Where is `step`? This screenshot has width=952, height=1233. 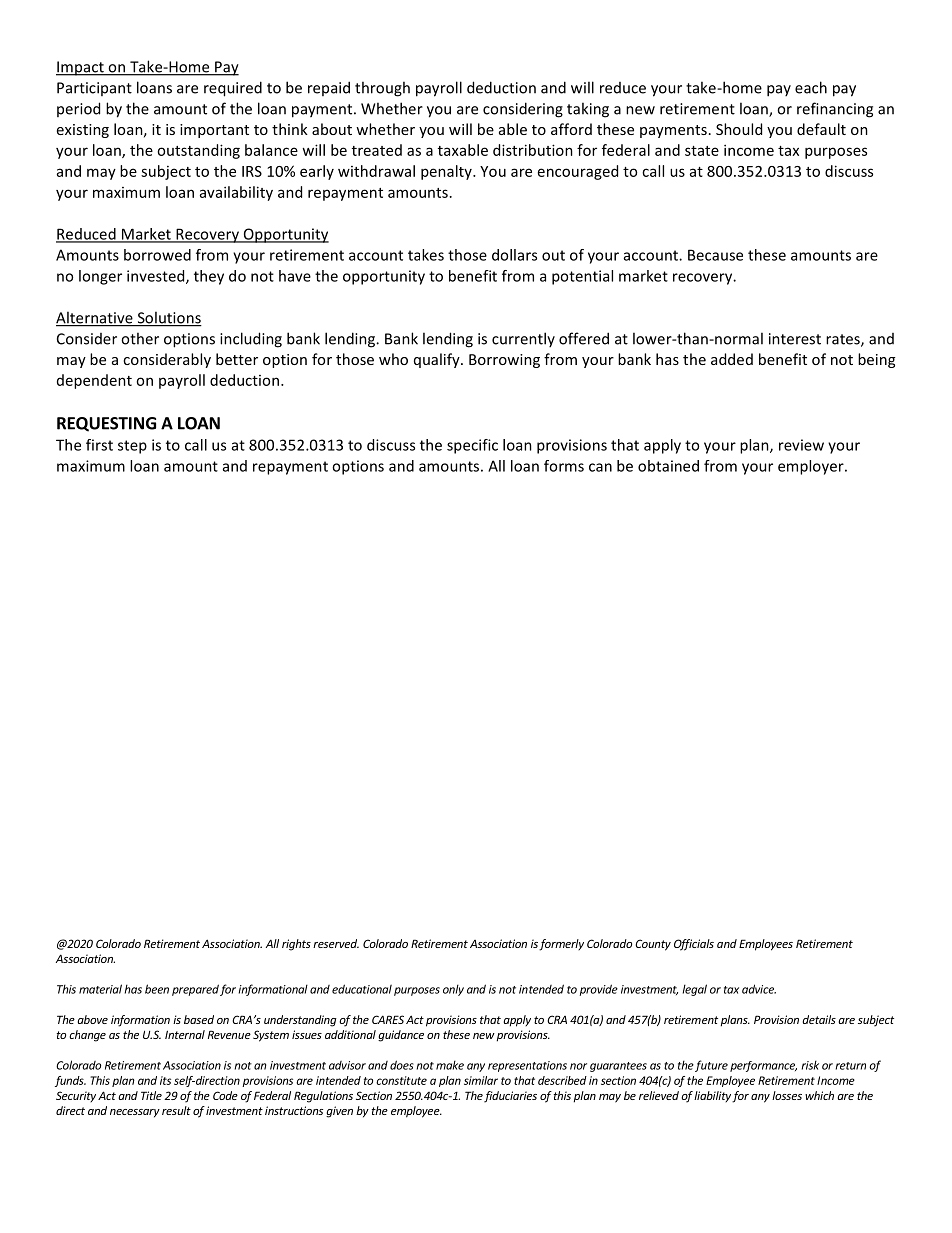 step is located at coordinates (132, 447).
